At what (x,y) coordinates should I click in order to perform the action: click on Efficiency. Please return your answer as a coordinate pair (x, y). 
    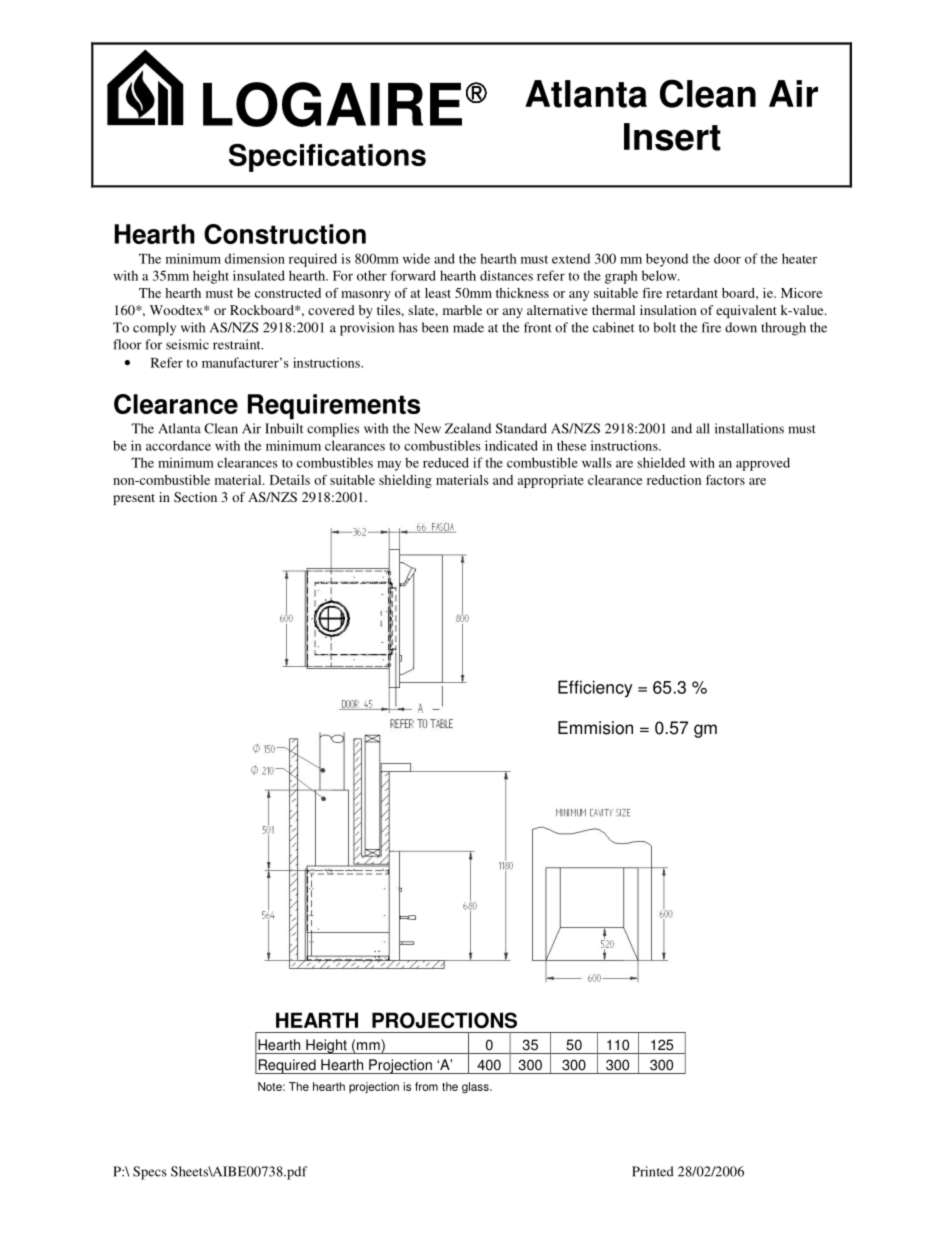
    Looking at the image, I should click on (595, 689).
